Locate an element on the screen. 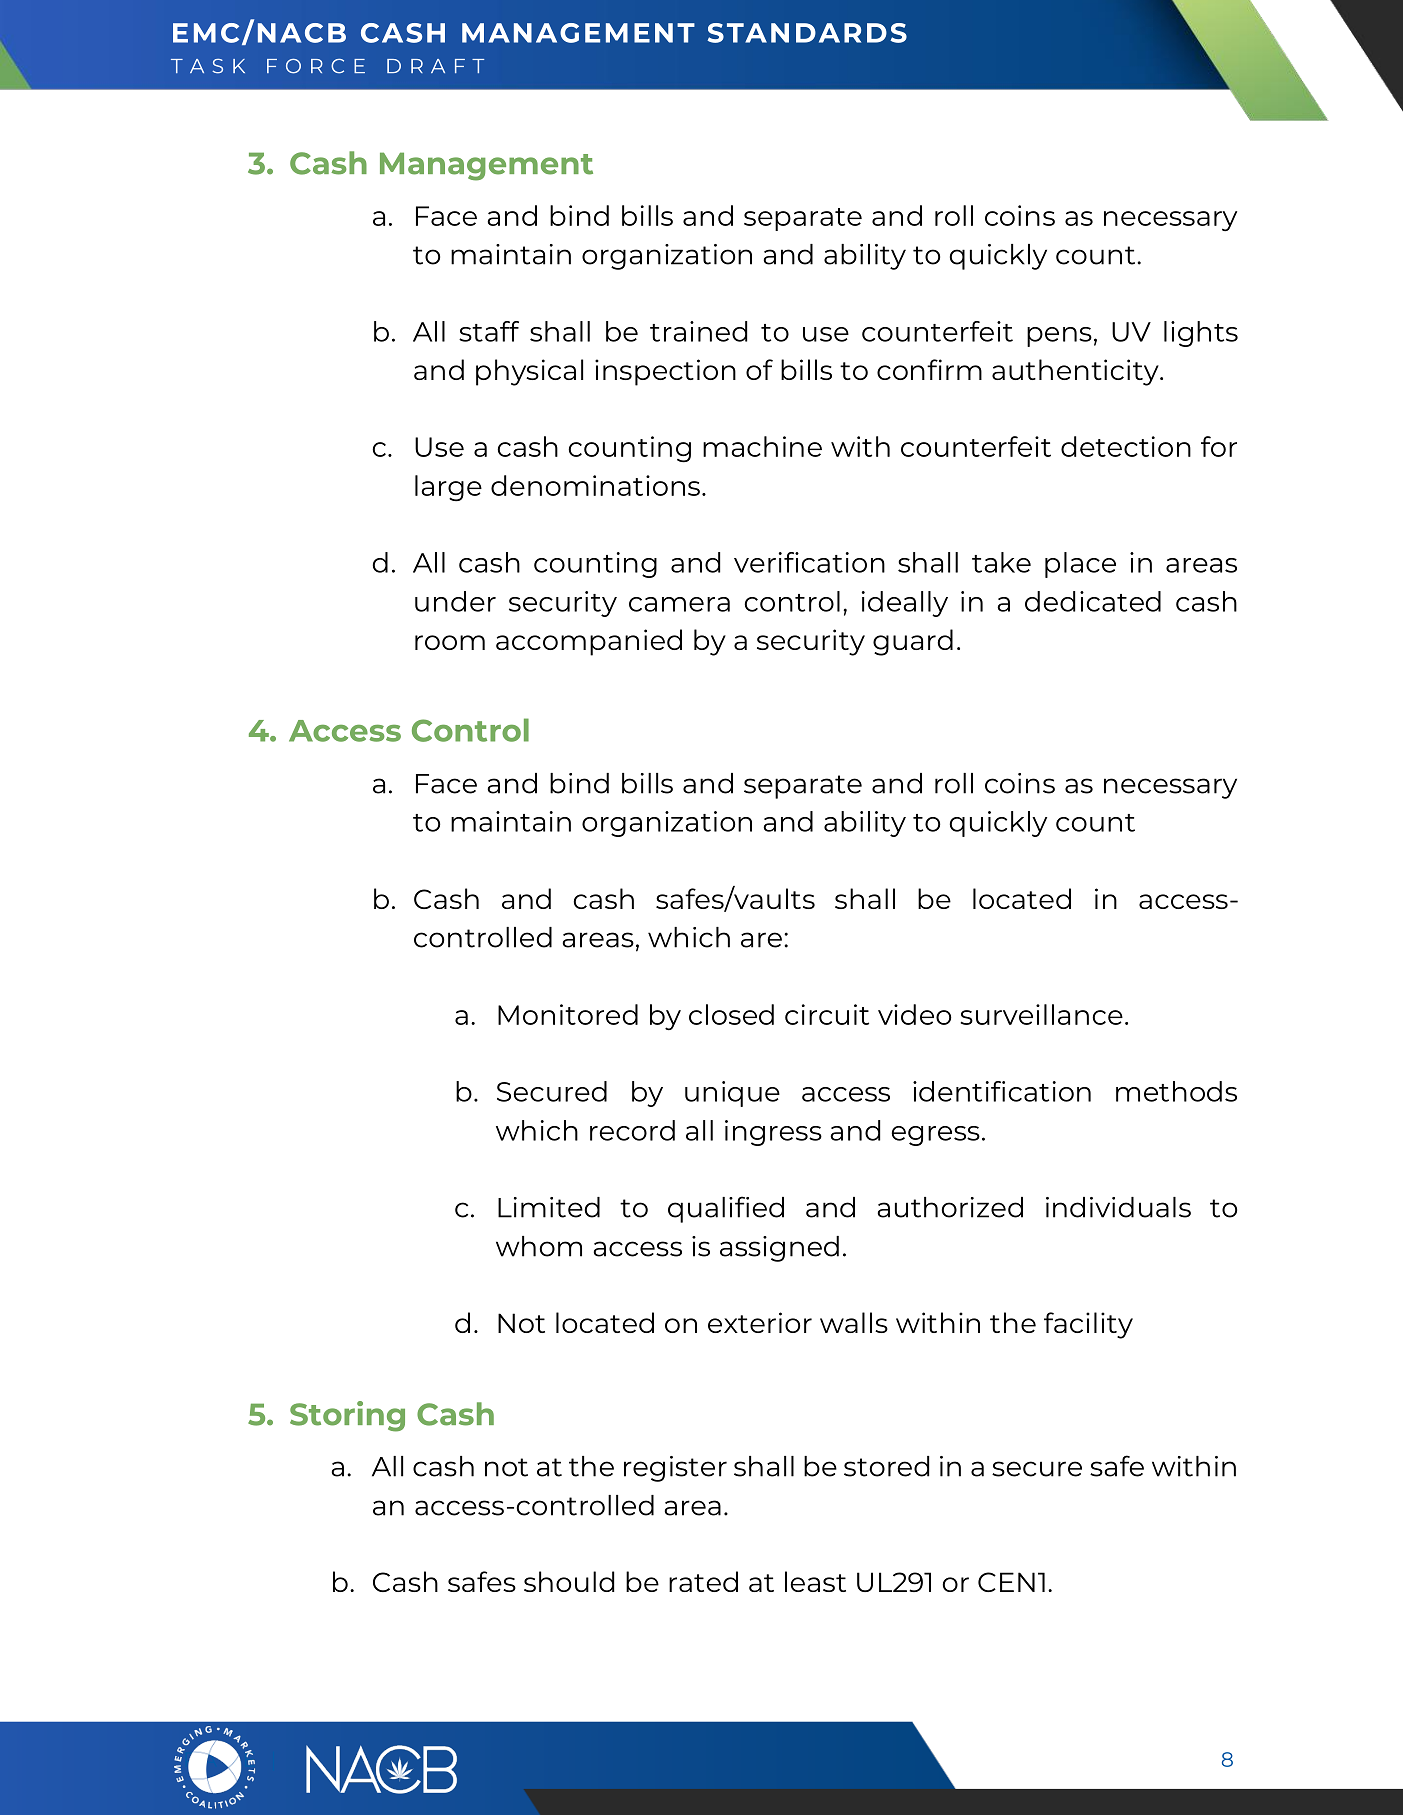 The image size is (1403, 1815). facility is located at coordinates (1088, 1325).
